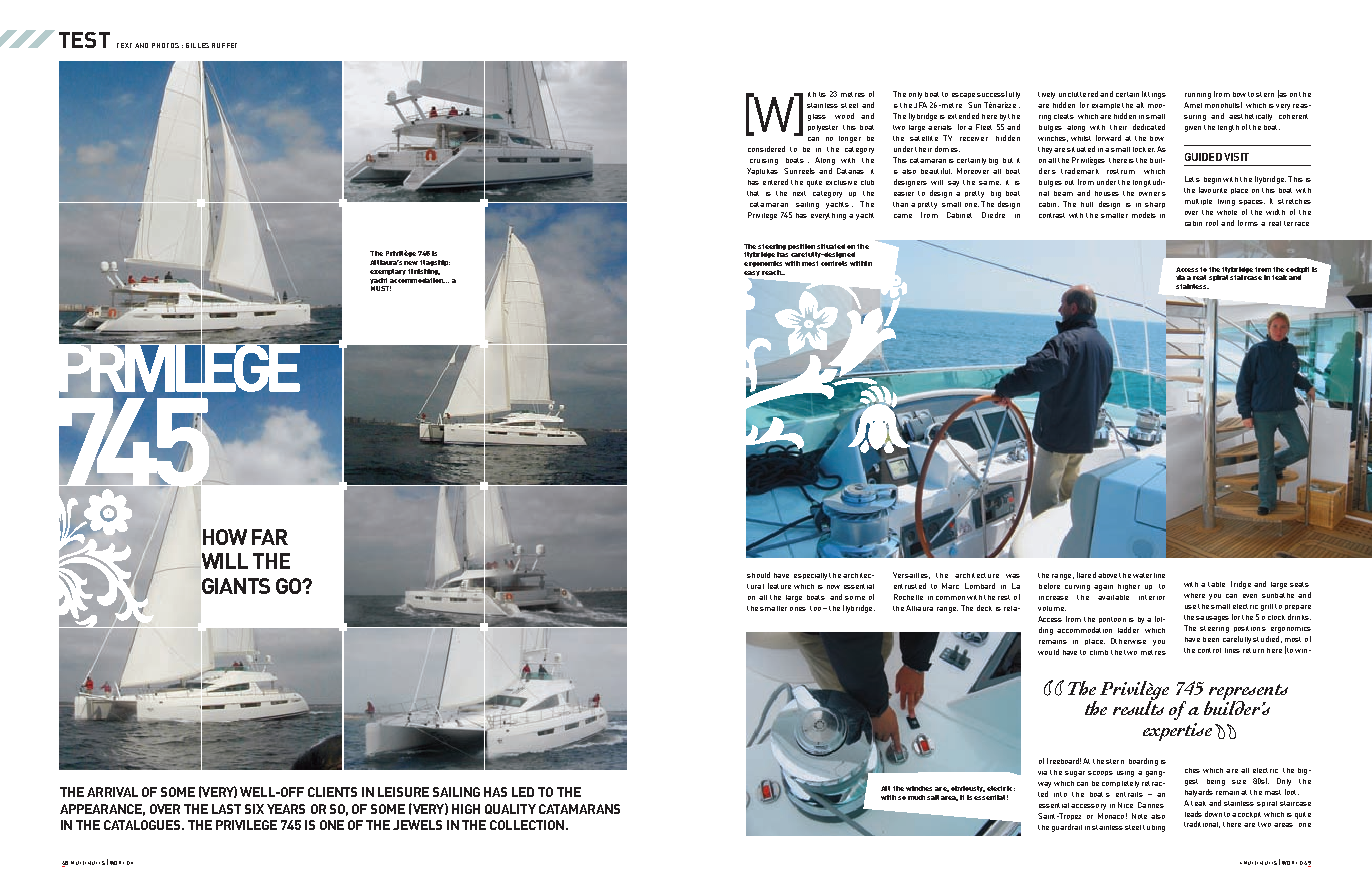 Image resolution: width=1372 pixels, height=894 pixels. Describe the element at coordinates (197, 45) in the screenshot. I see `GILLES` at that location.
